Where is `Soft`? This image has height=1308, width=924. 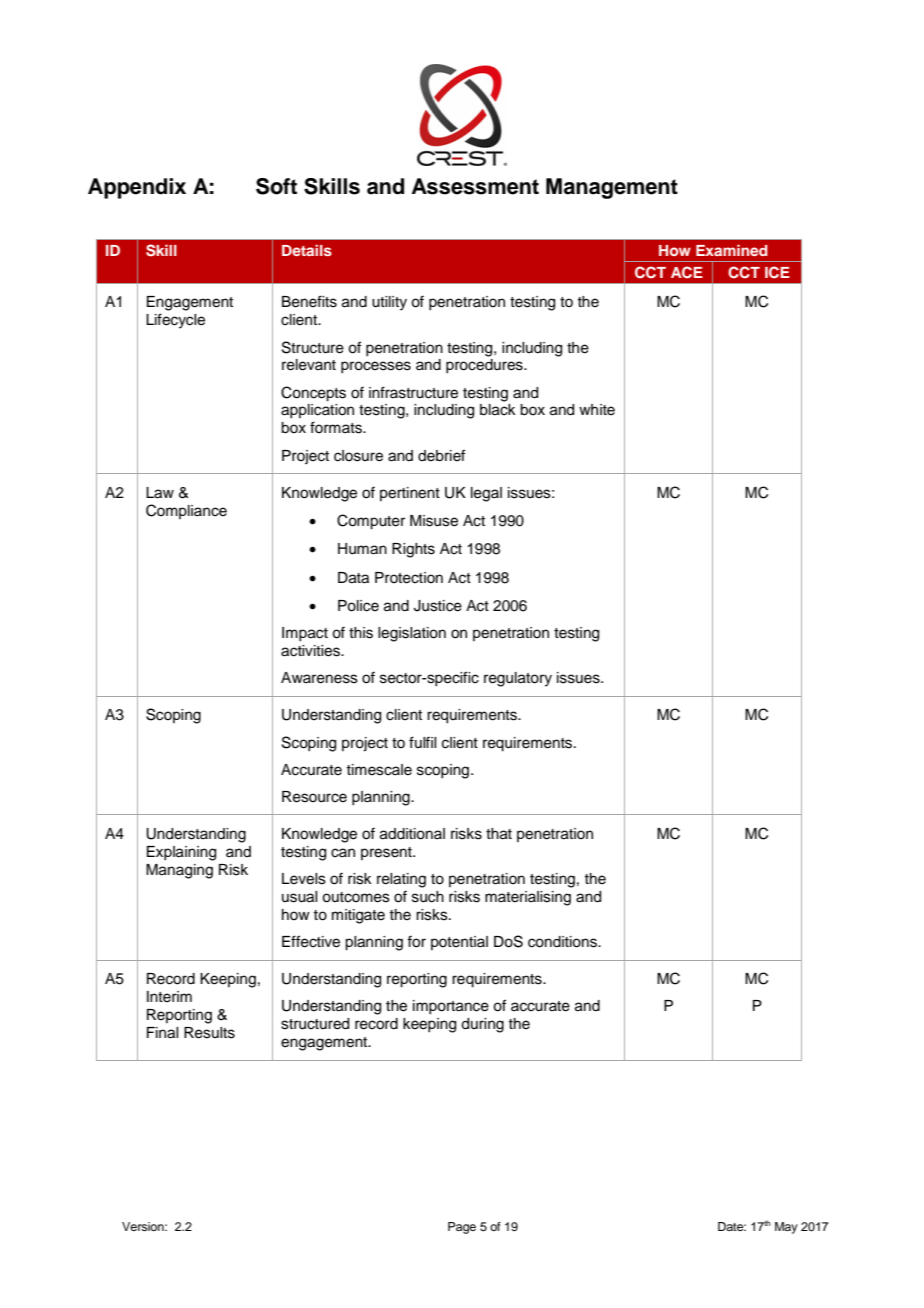 Soft is located at coordinates (276, 186).
